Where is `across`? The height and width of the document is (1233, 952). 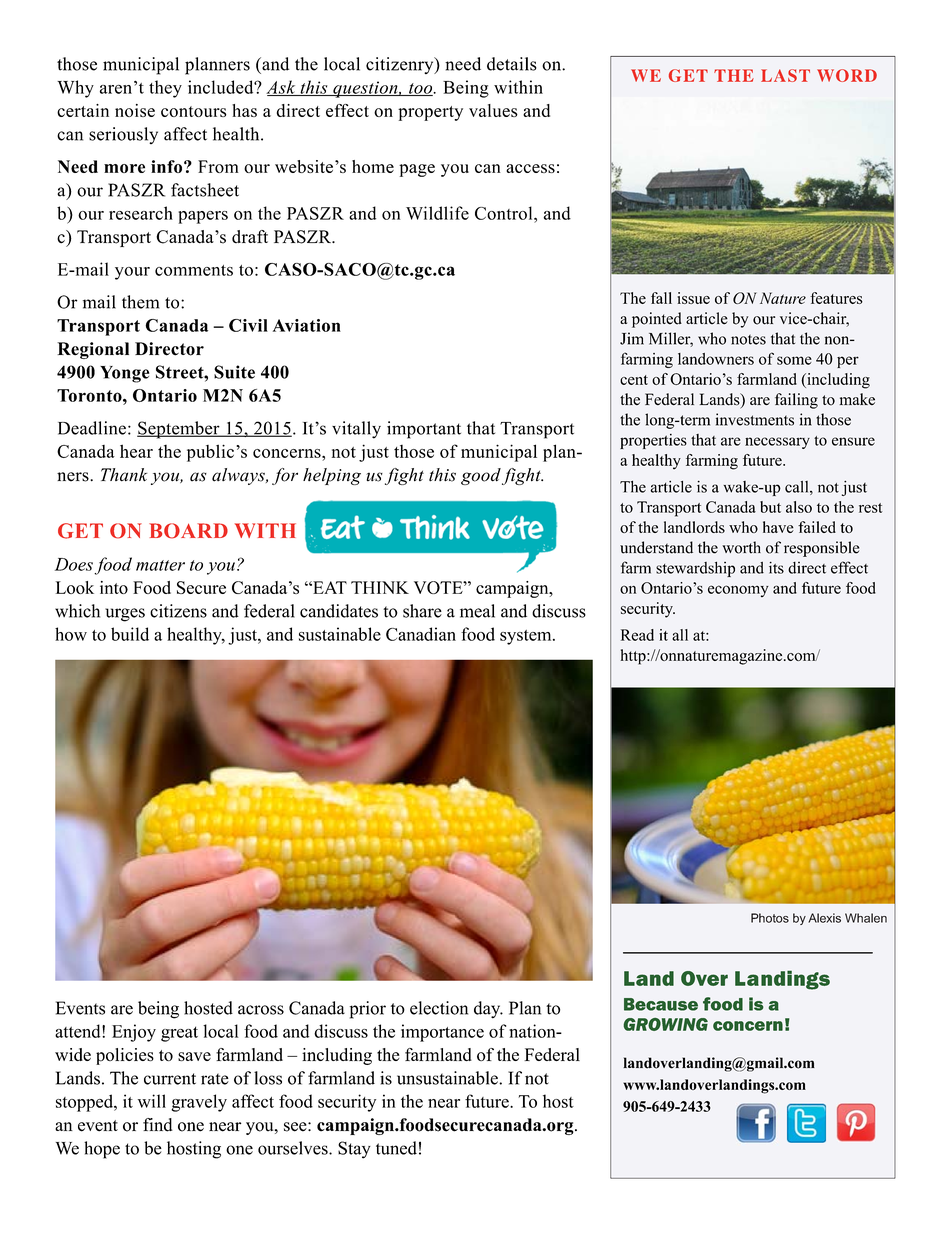 across is located at coordinates (261, 1010).
